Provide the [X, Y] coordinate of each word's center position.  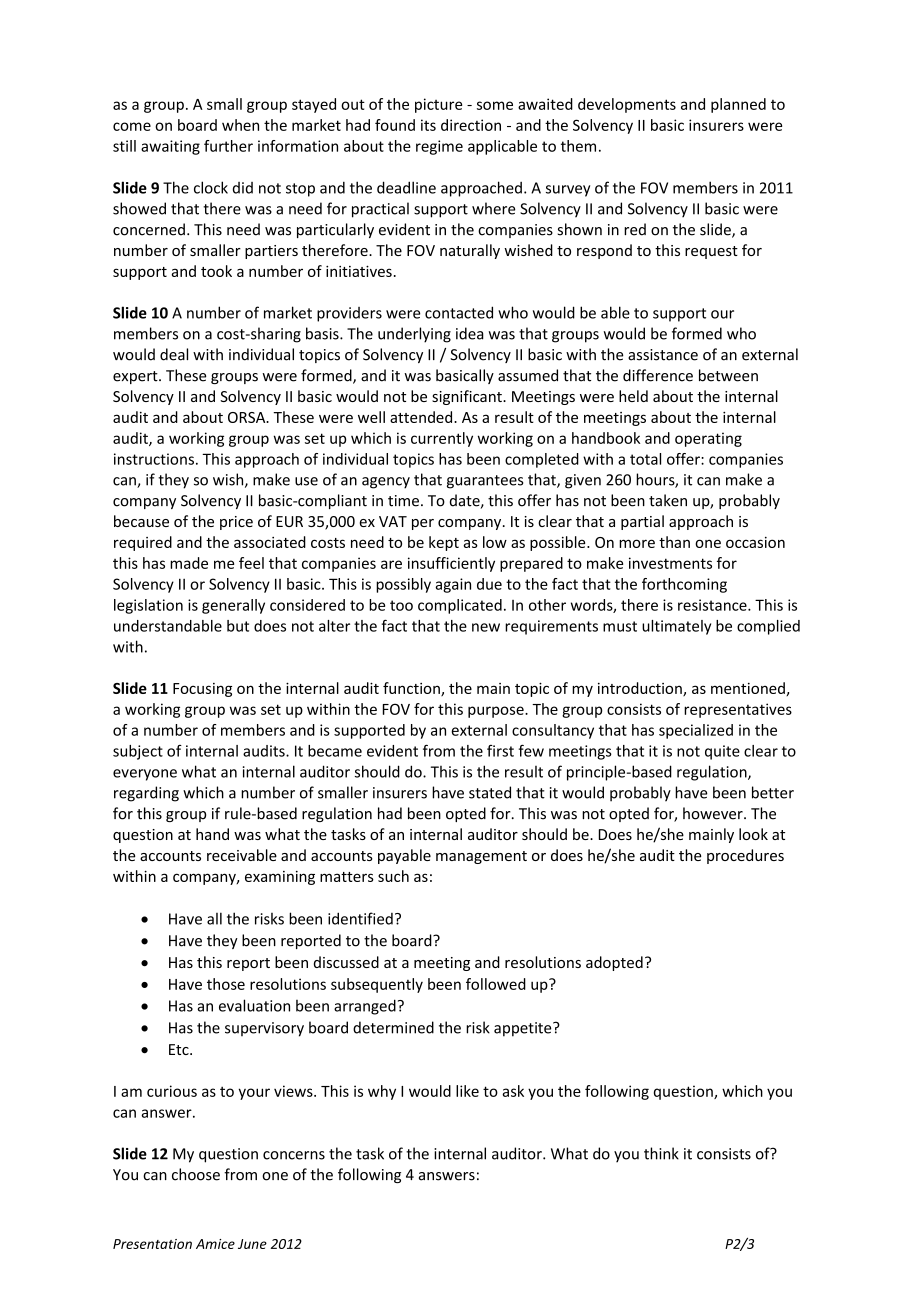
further [228, 146]
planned [738, 105]
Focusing [202, 690]
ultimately [676, 627]
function [412, 689]
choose [196, 1174]
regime [439, 147]
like [467, 1091]
